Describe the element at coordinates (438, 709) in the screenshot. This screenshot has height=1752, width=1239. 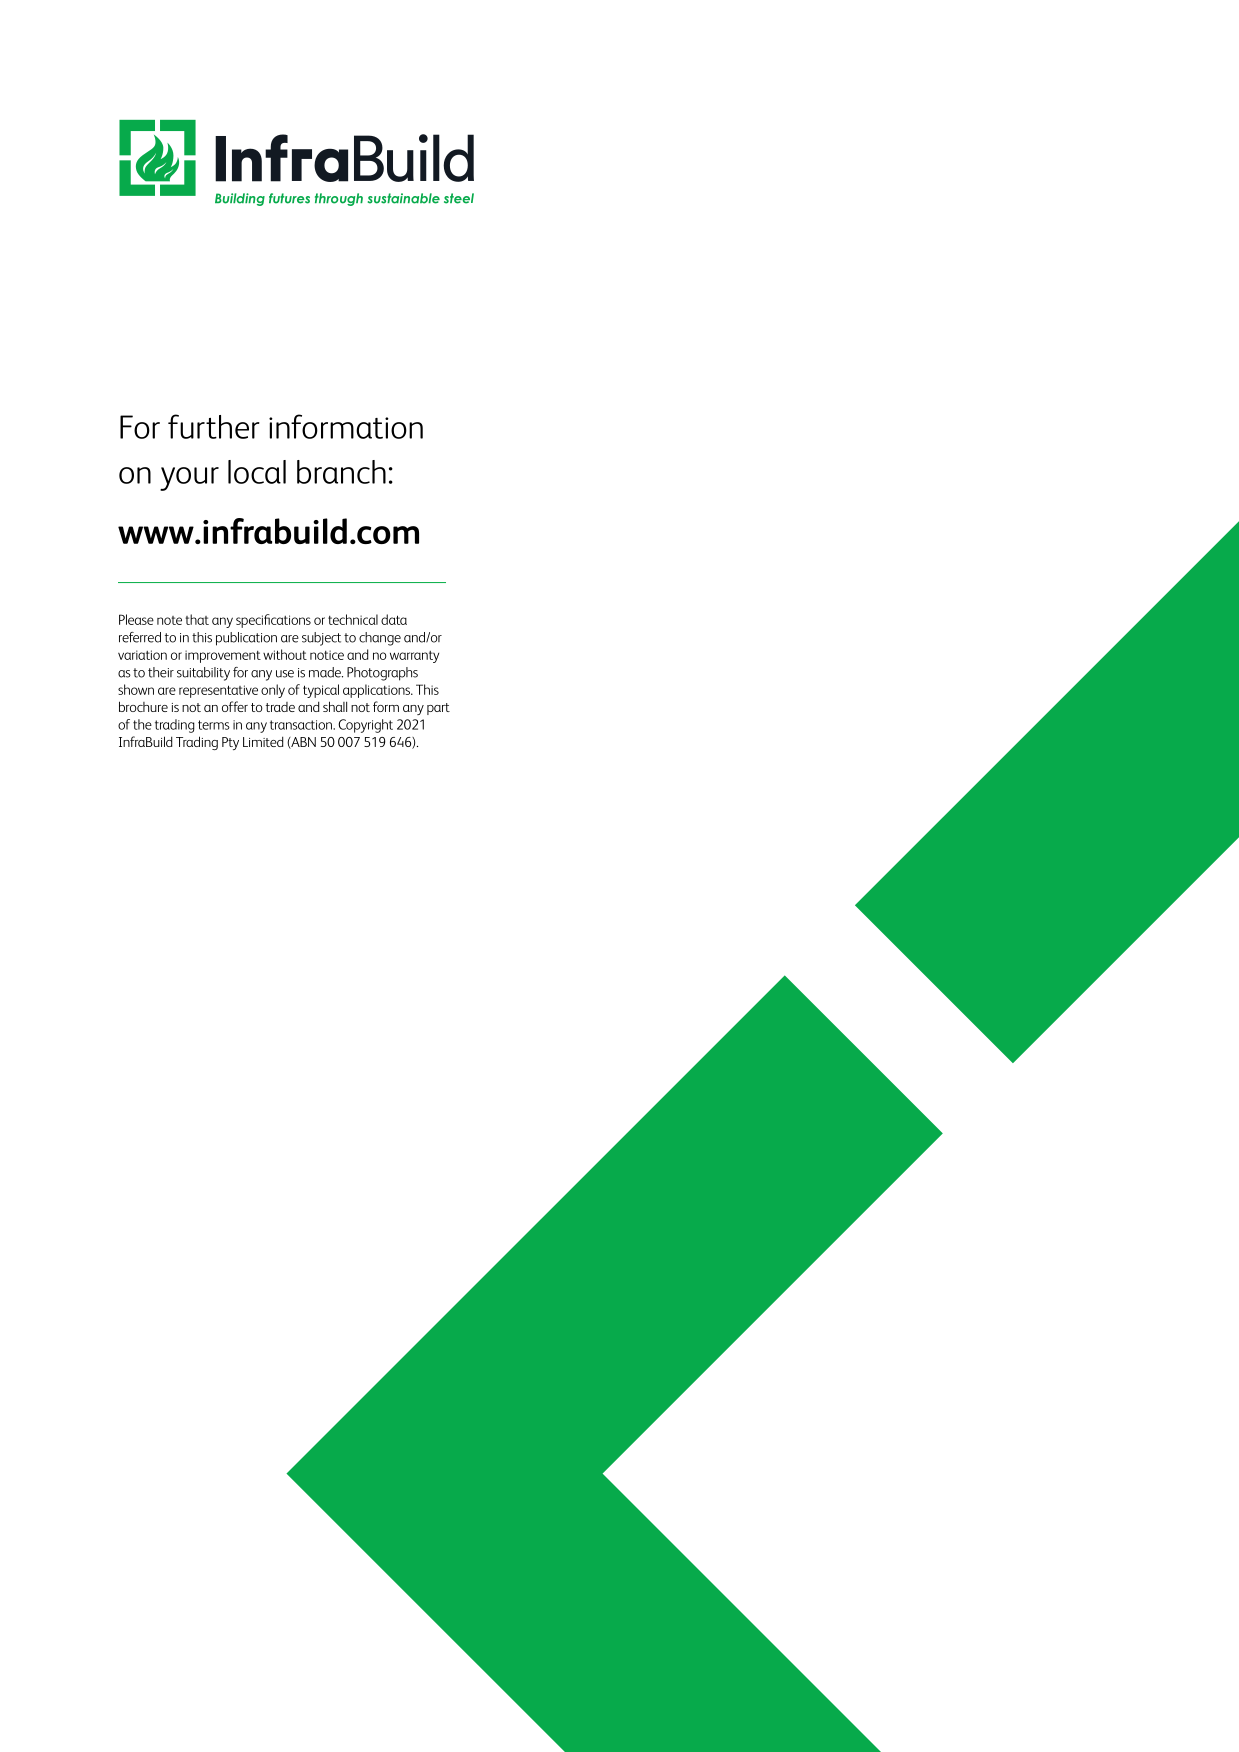
I see `part` at that location.
